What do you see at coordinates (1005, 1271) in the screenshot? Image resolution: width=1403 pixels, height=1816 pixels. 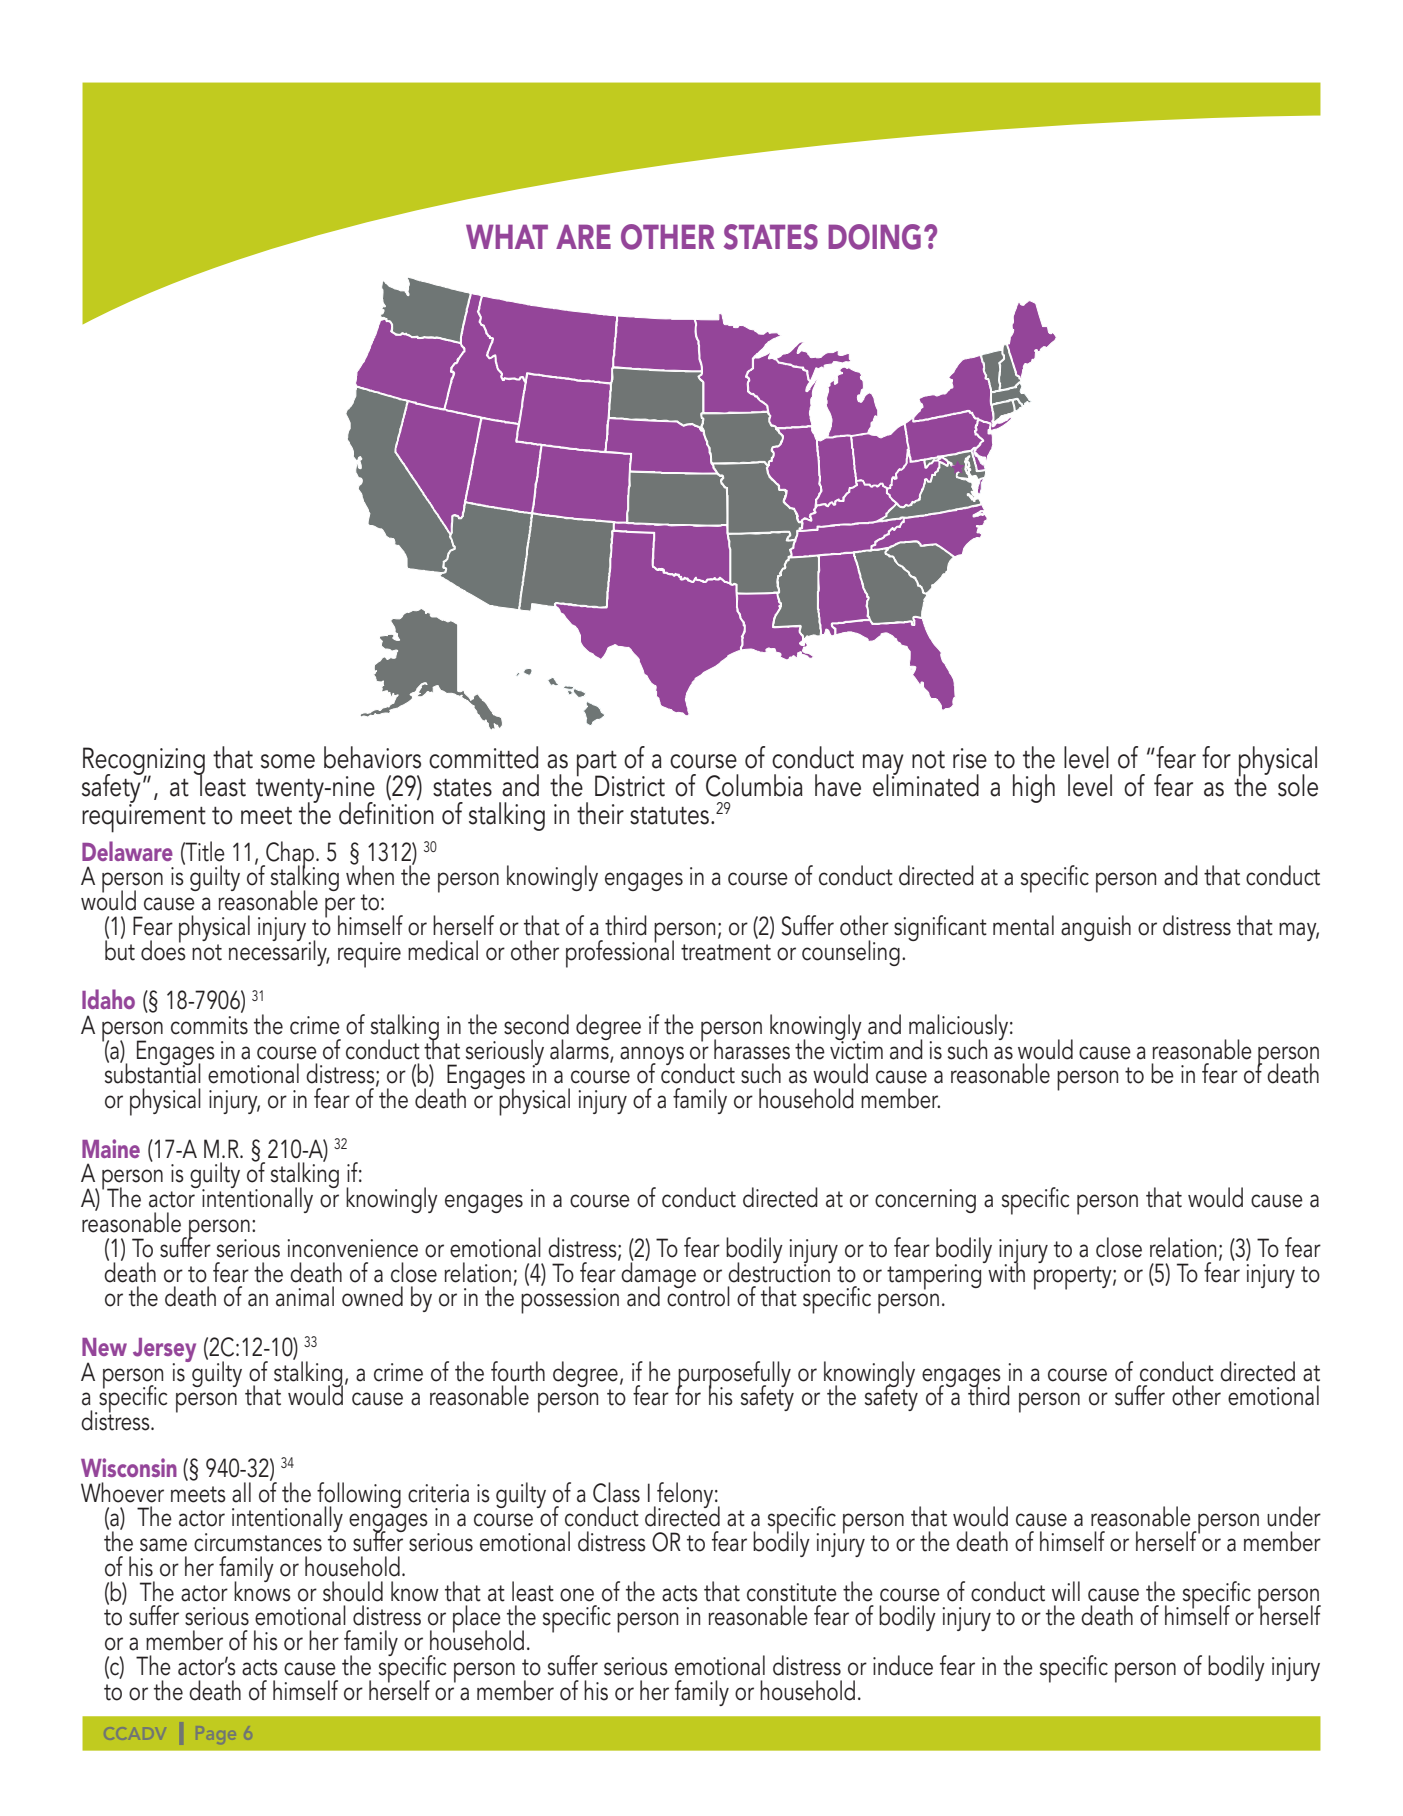 I see `with` at bounding box center [1005, 1271].
